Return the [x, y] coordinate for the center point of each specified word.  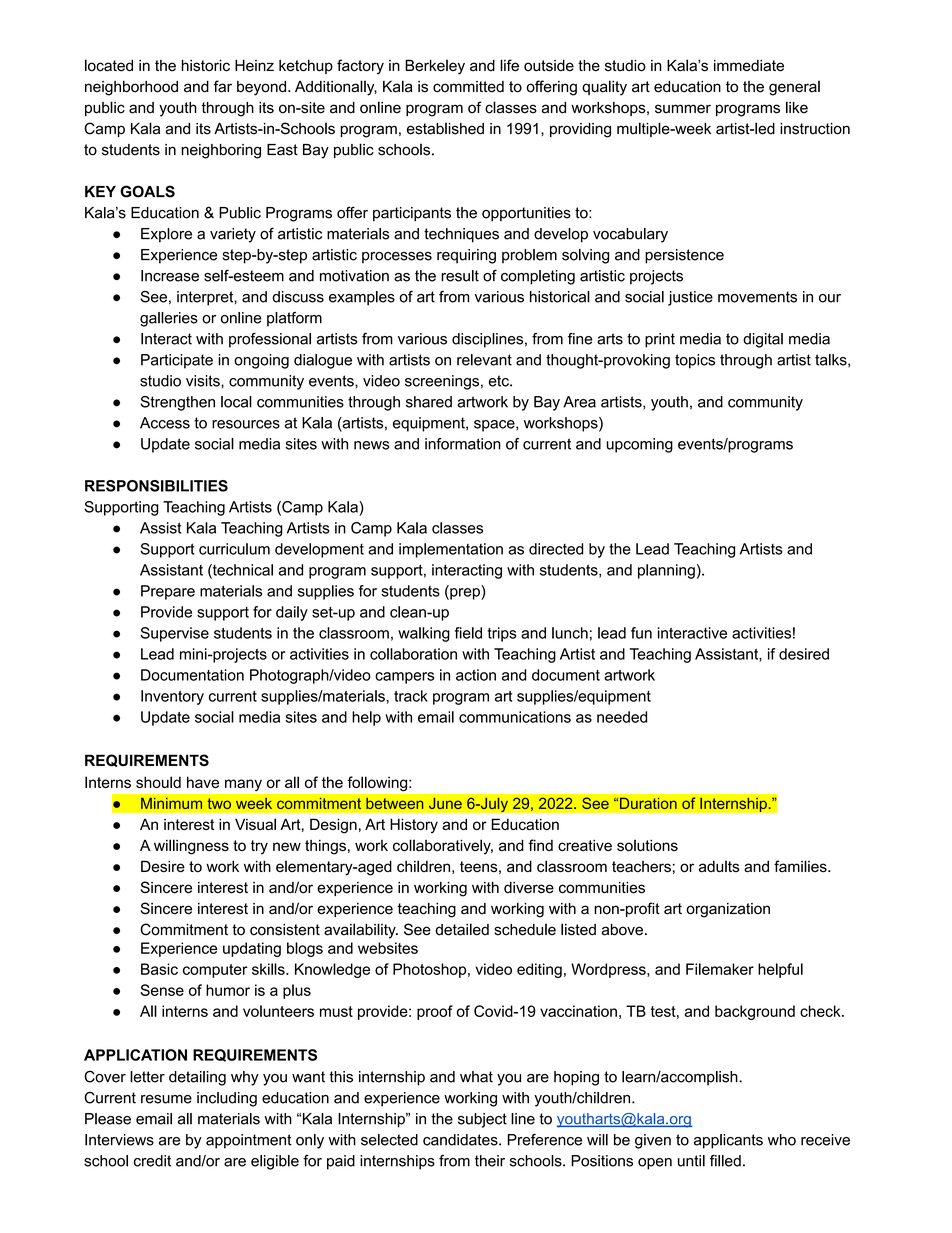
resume [166, 1099]
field [468, 633]
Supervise [174, 634]
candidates [461, 1140]
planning [666, 571]
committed [468, 87]
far [223, 86]
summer [683, 109]
